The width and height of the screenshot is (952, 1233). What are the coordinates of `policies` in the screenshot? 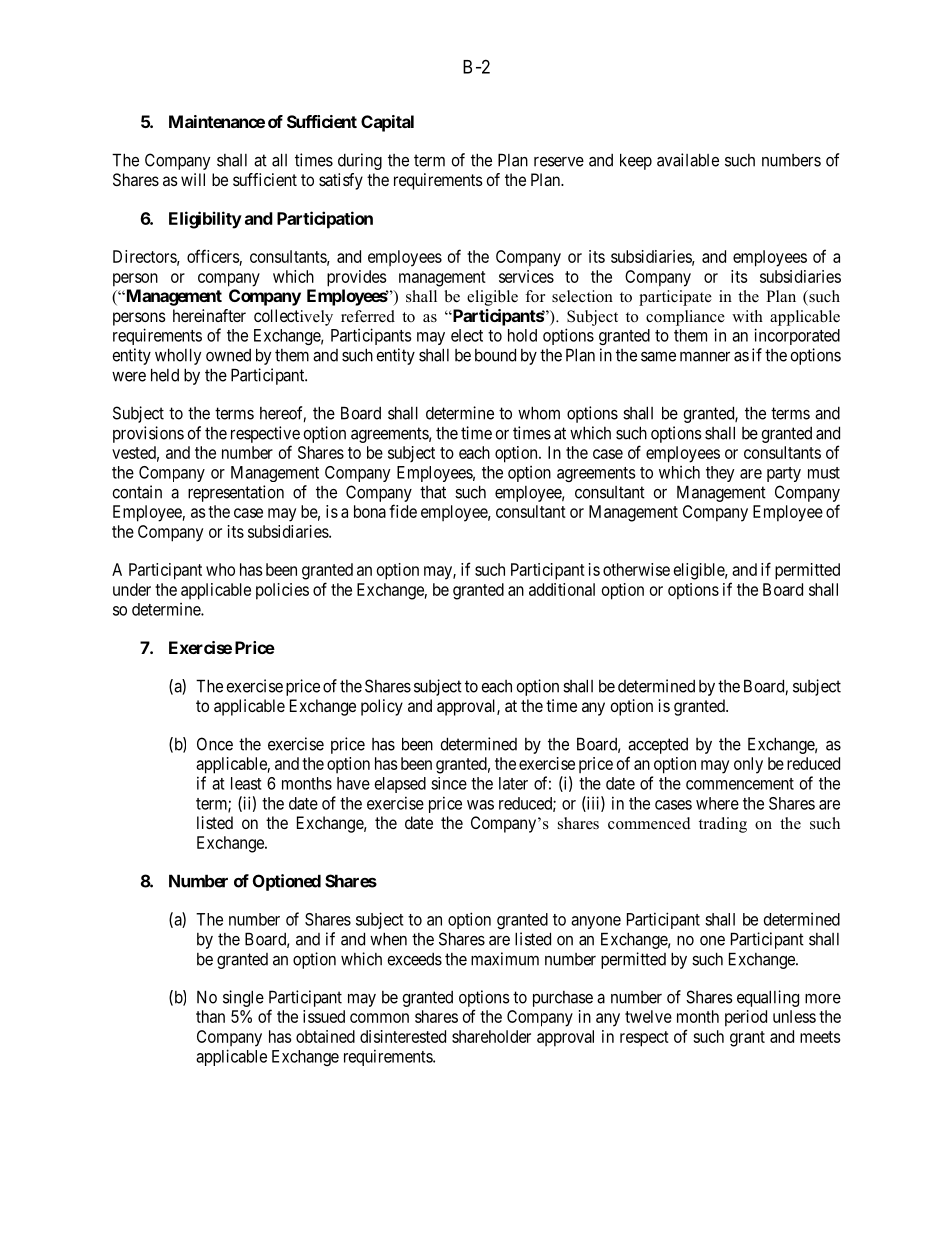 It's located at (282, 591).
